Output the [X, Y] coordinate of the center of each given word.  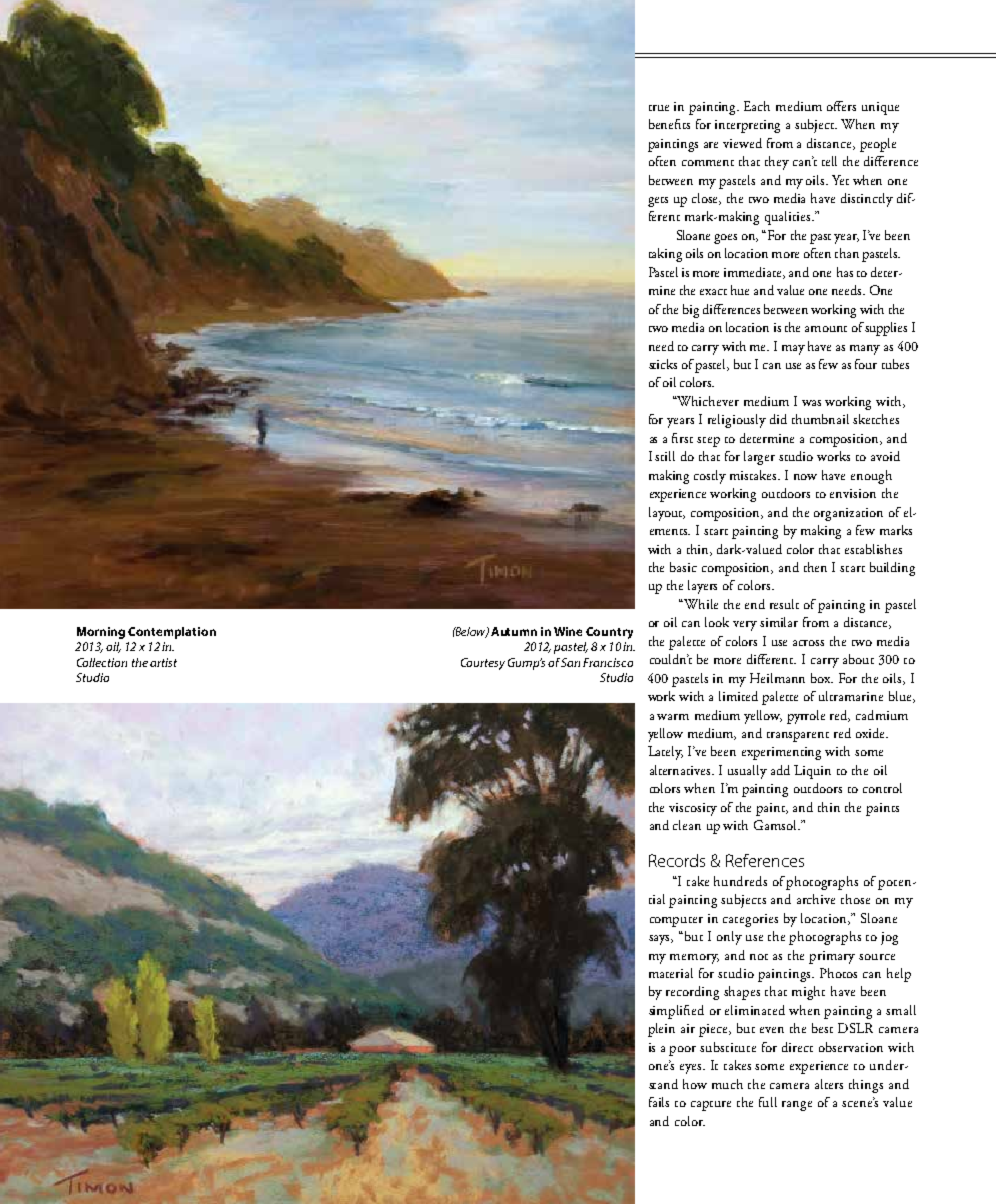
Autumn [514, 631]
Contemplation [172, 633]
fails [659, 1102]
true [659, 108]
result [784, 604]
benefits [669, 124]
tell [829, 161]
